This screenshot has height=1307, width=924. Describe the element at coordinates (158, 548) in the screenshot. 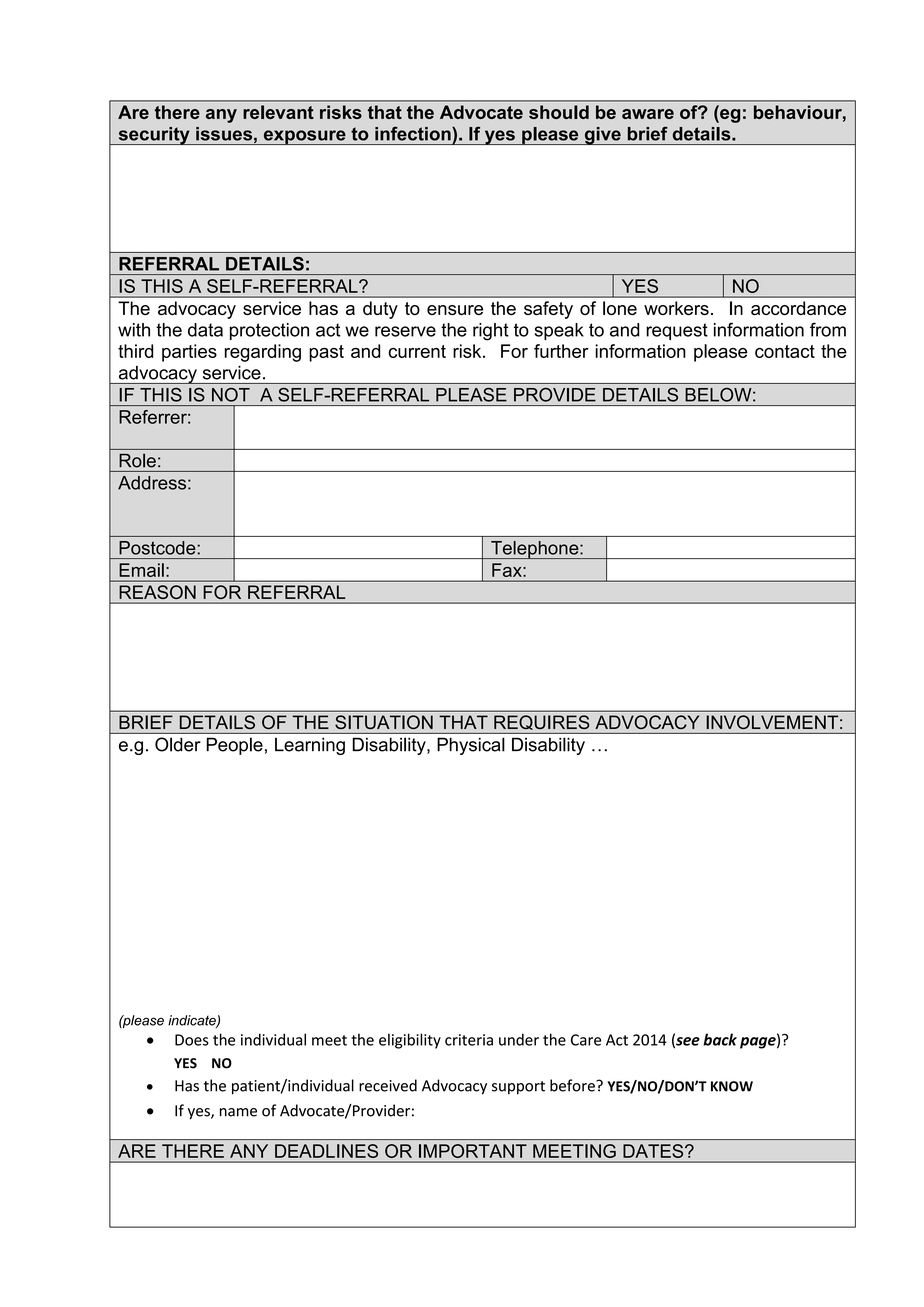

I see `Postcode` at that location.
